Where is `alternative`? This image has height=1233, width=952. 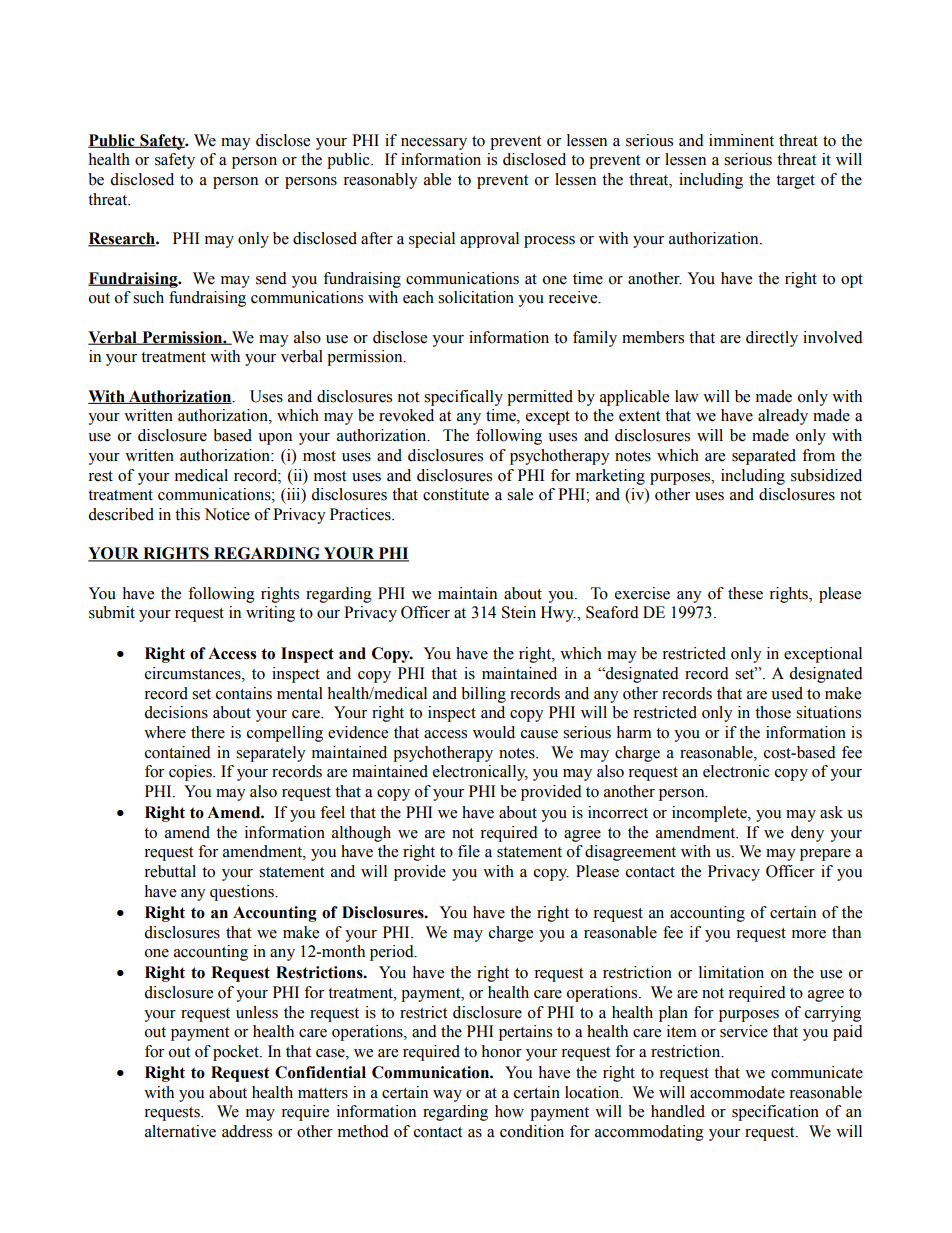 alternative is located at coordinates (180, 1131).
